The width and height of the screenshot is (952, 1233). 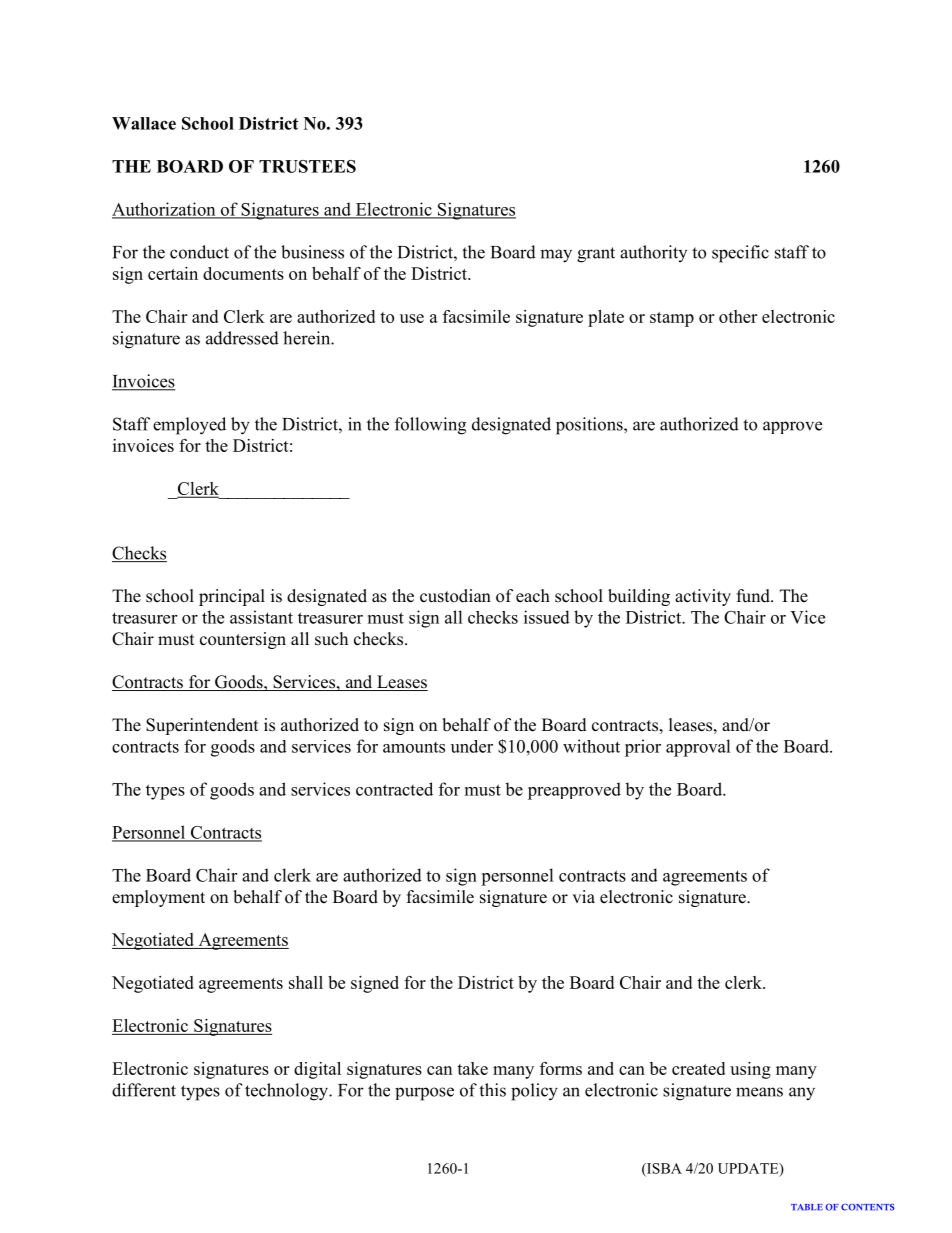 I want to click on custodian, so click(x=455, y=596).
